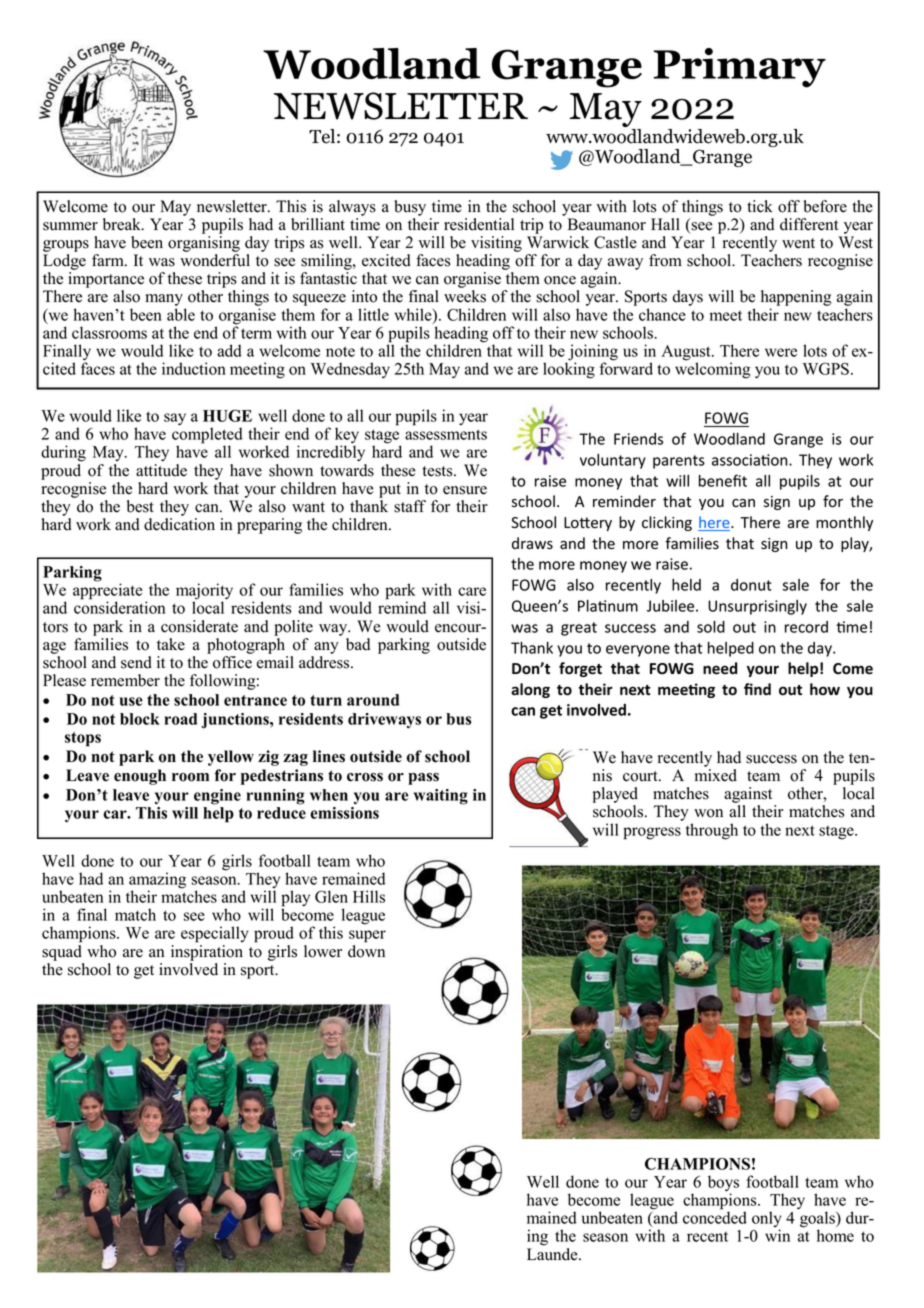 Image resolution: width=924 pixels, height=1308 pixels. Describe the element at coordinates (740, 68) in the document. I see `Primary` at that location.
